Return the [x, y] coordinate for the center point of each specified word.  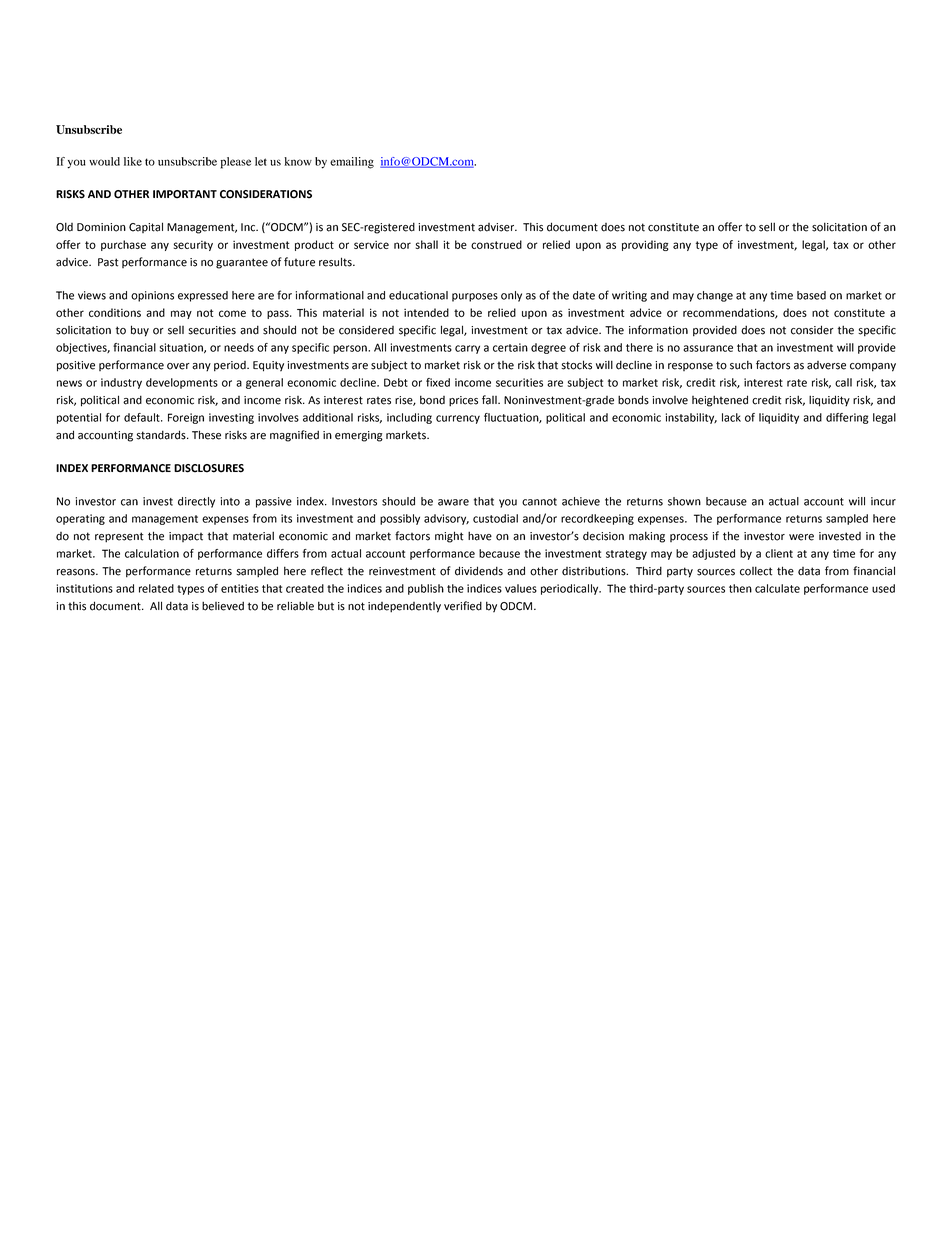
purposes [475, 297]
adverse [826, 365]
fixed [438, 382]
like [133, 161]
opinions [152, 296]
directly [196, 502]
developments [182, 383]
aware [453, 502]
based [811, 295]
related [156, 588]
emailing [352, 163]
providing [645, 245]
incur [883, 501]
